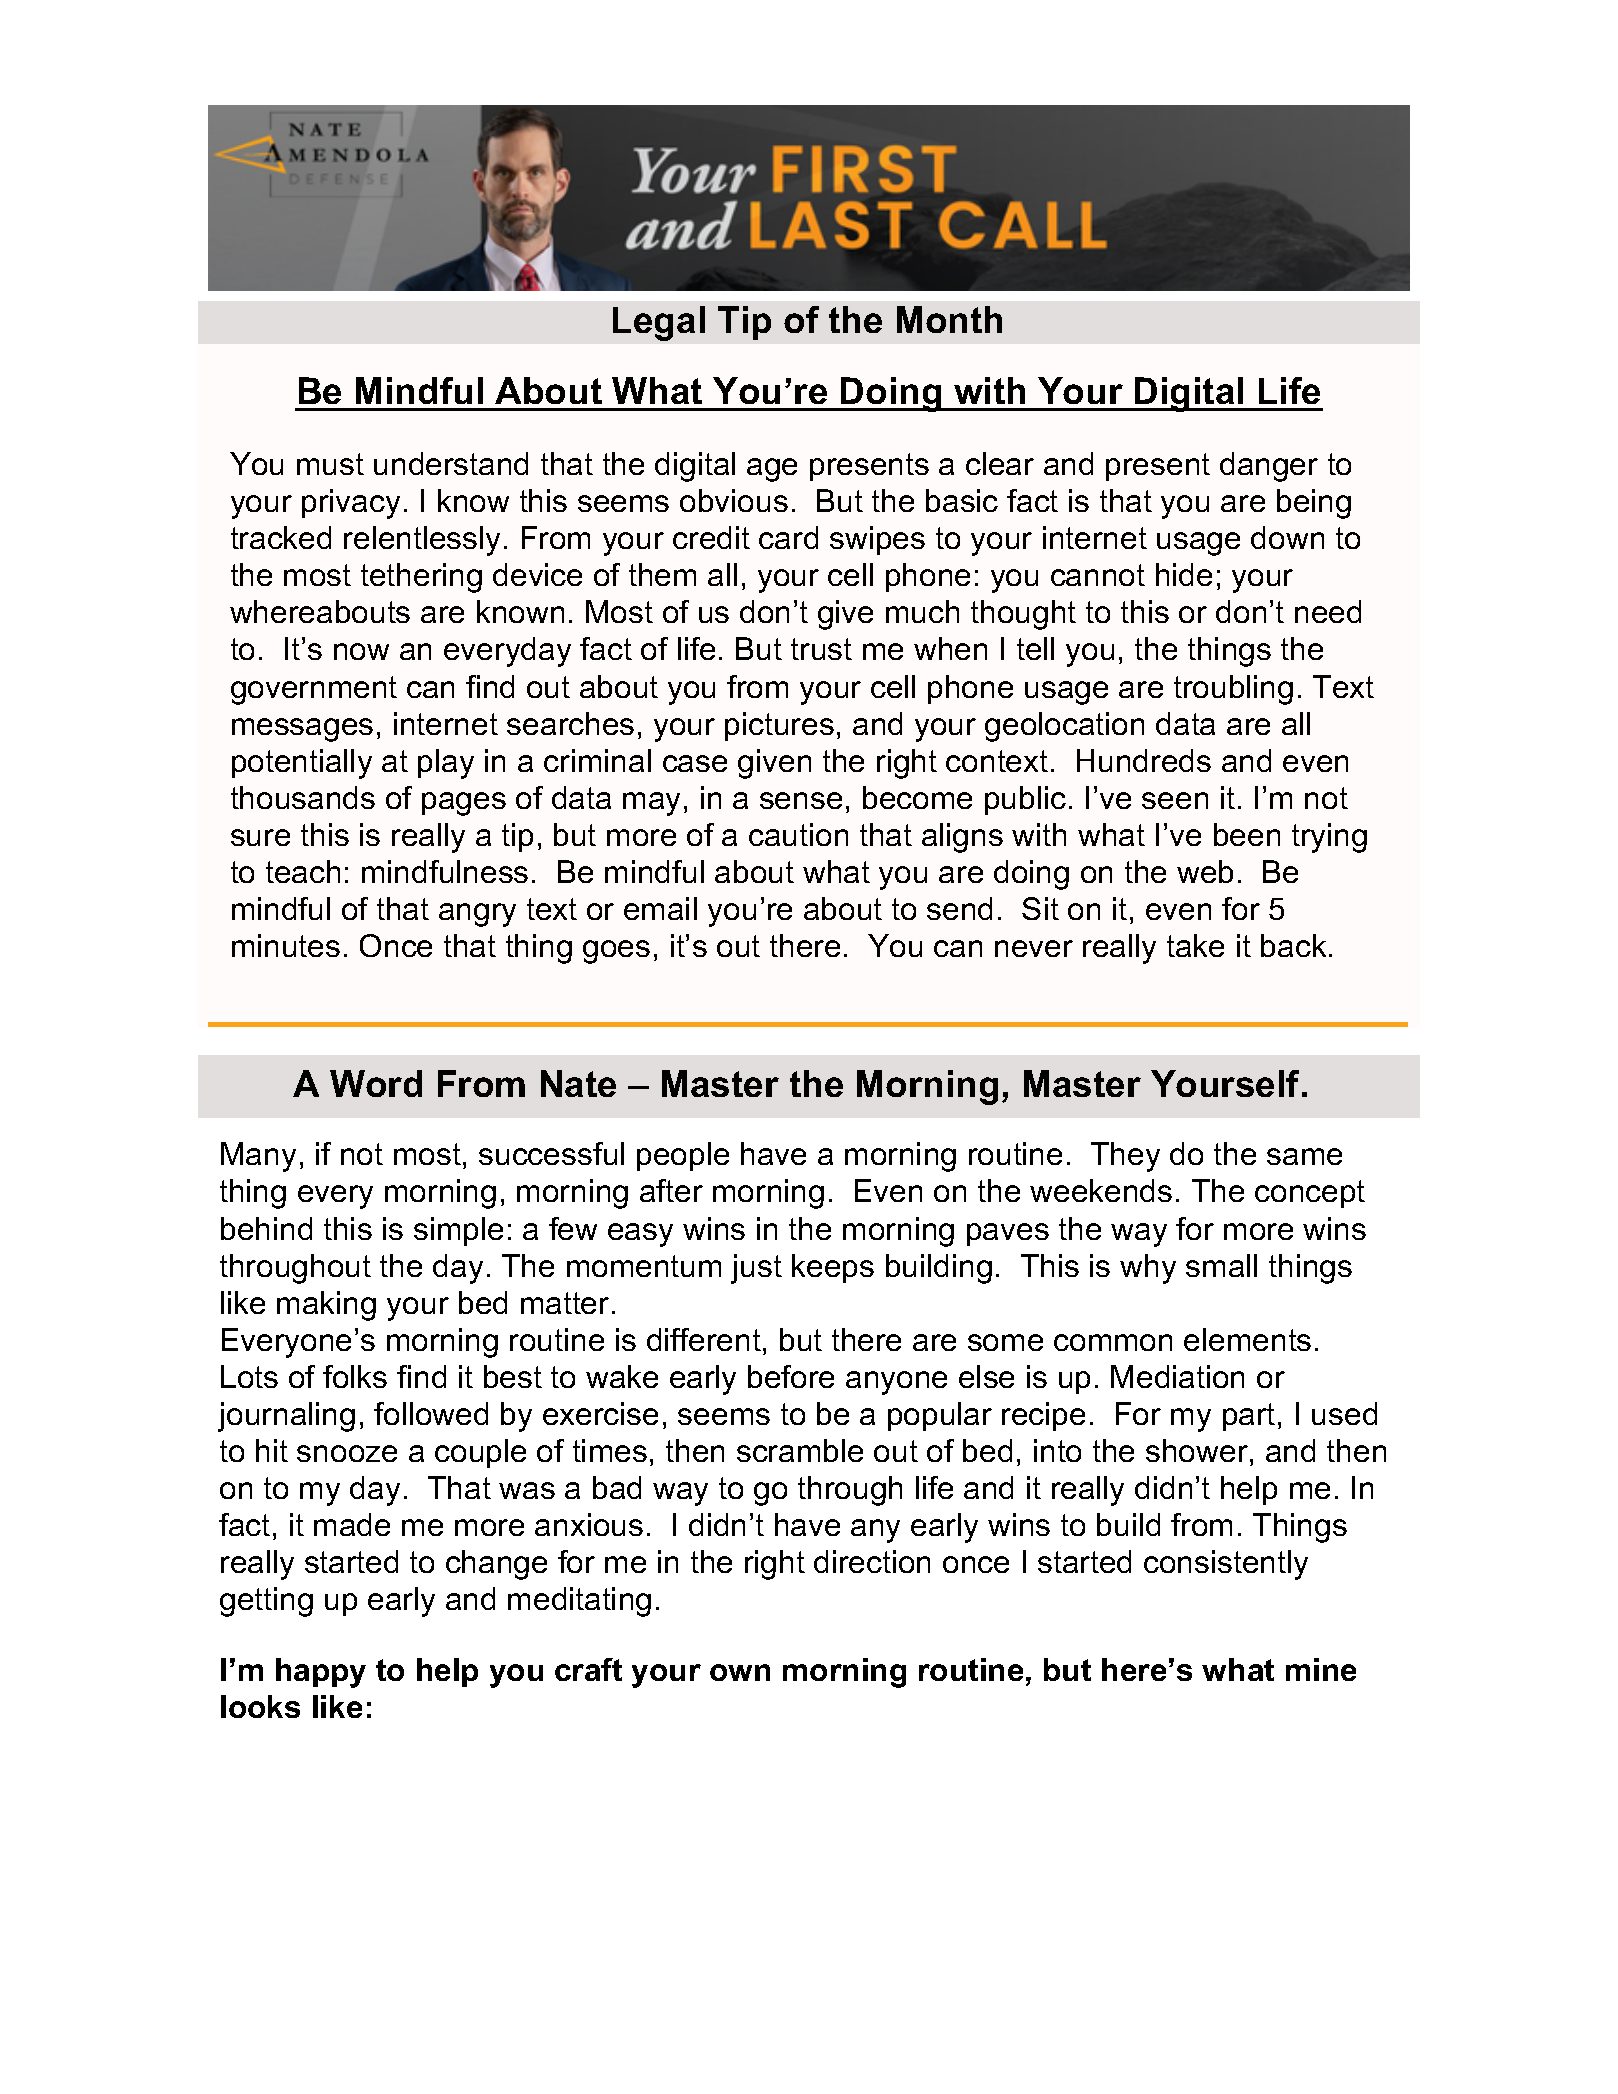 This document has width=1618, height=2094. Describe the element at coordinates (1321, 1669) in the document. I see `mine` at that location.
